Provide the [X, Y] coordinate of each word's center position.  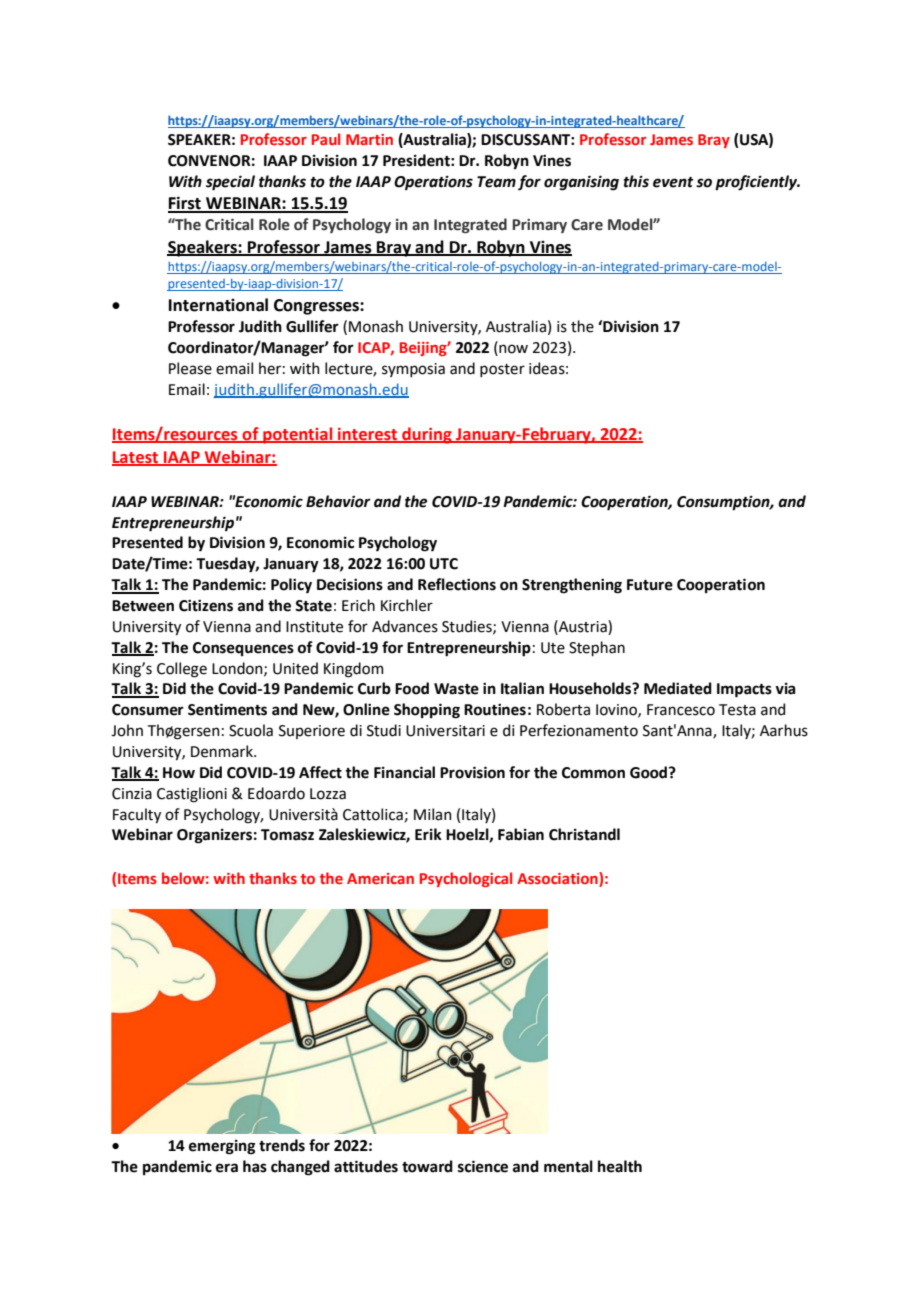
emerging [222, 1147]
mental [568, 1166]
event [673, 182]
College [182, 670]
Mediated [678, 688]
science [483, 1166]
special [230, 183]
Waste [456, 689]
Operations [433, 183]
